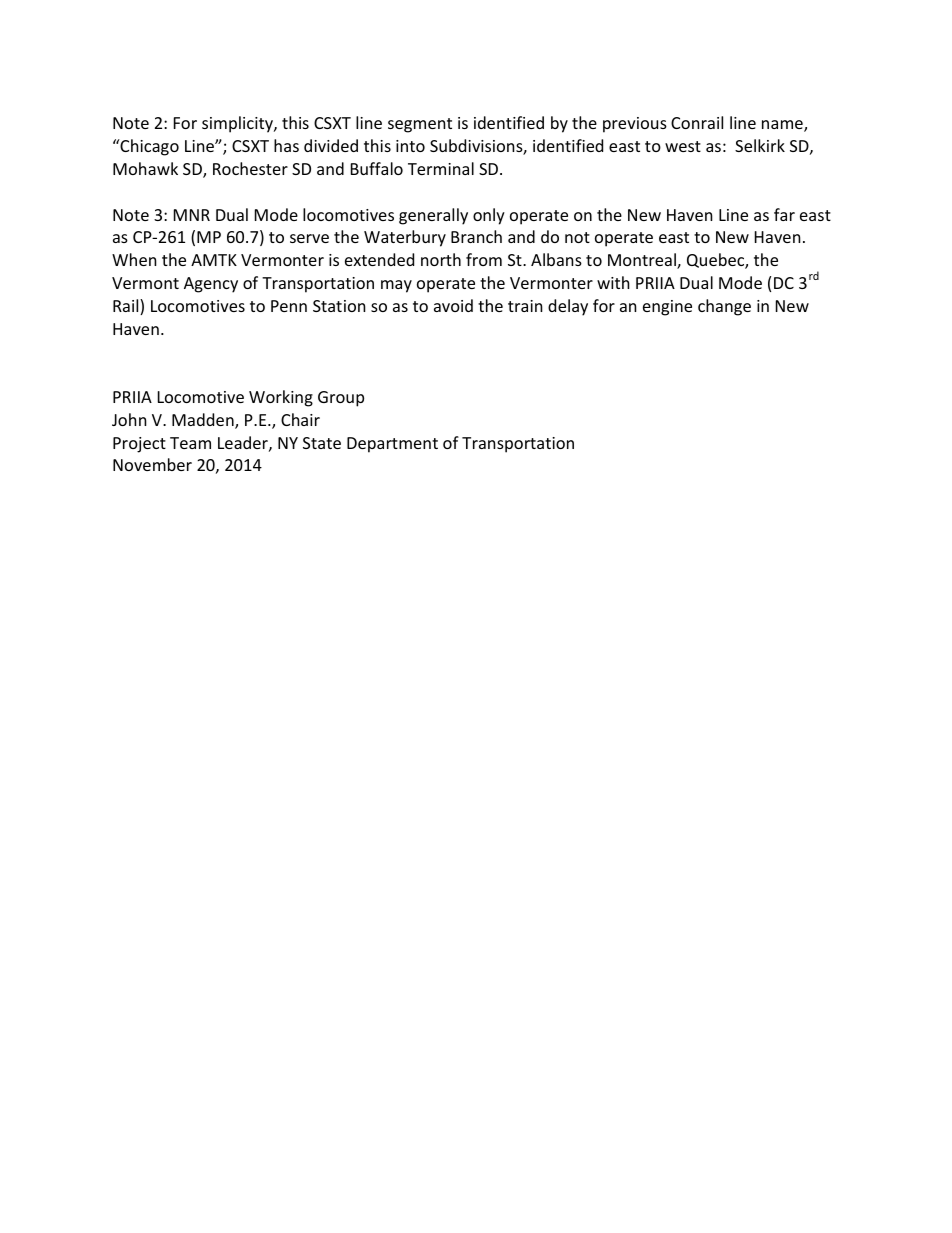 The image size is (952, 1233). Describe the element at coordinates (392, 445) in the screenshot. I see `Department` at that location.
